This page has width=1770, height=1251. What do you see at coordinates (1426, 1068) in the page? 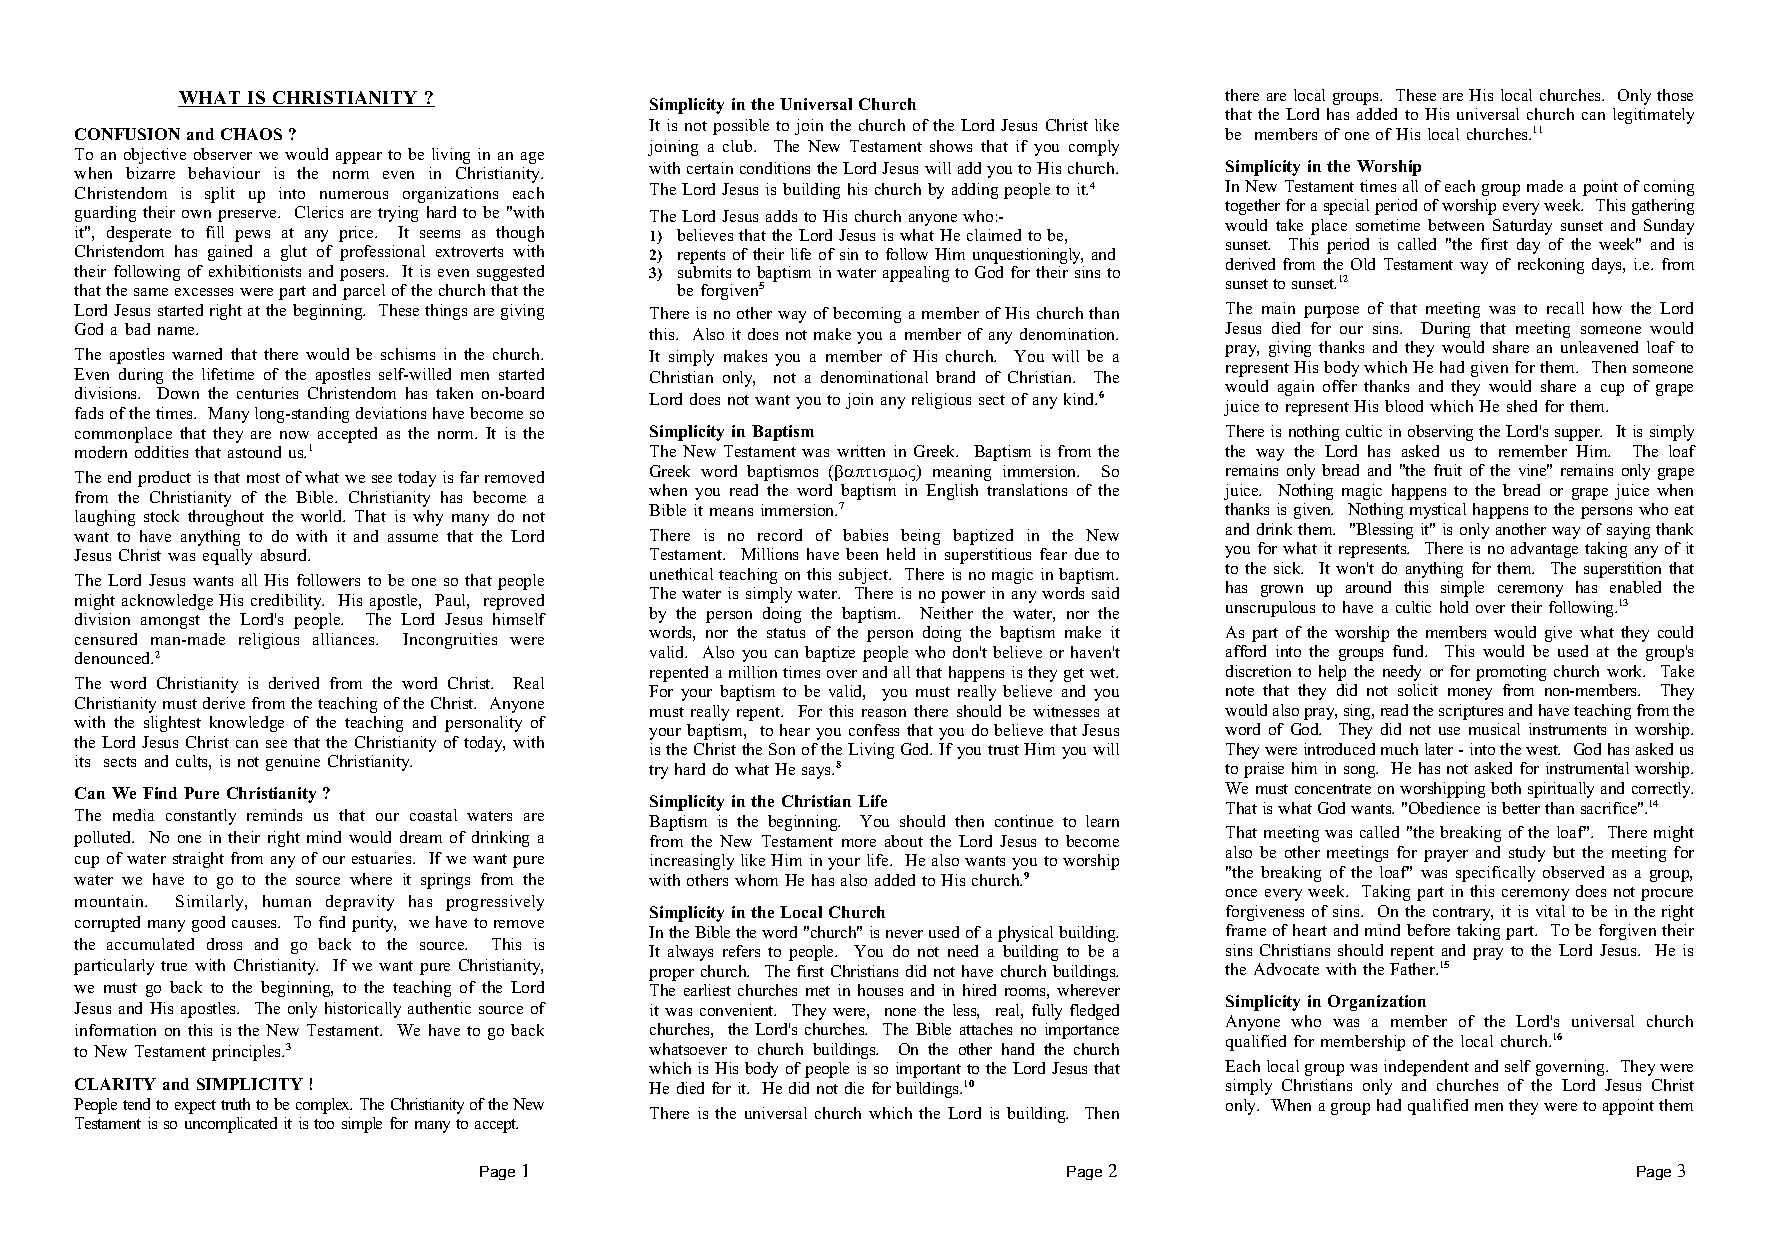
I see `independent` at bounding box center [1426, 1068].
